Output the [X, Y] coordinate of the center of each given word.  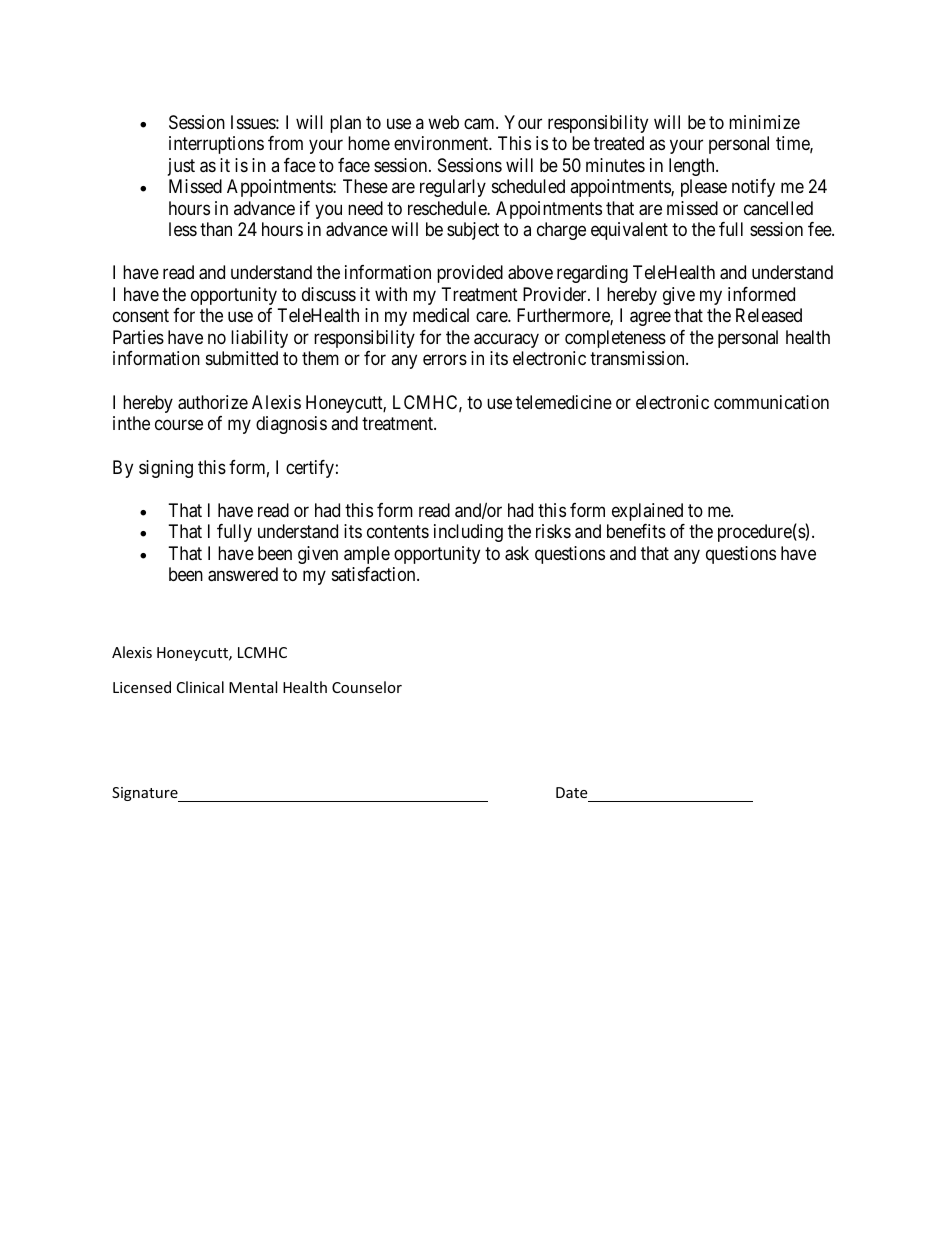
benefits [636, 531]
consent [141, 316]
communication [771, 402]
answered [243, 574]
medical [441, 315]
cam [480, 123]
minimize [764, 122]
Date [571, 792]
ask [517, 553]
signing [166, 469]
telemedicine [564, 402]
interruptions [216, 145]
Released [769, 315]
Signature [146, 794]
